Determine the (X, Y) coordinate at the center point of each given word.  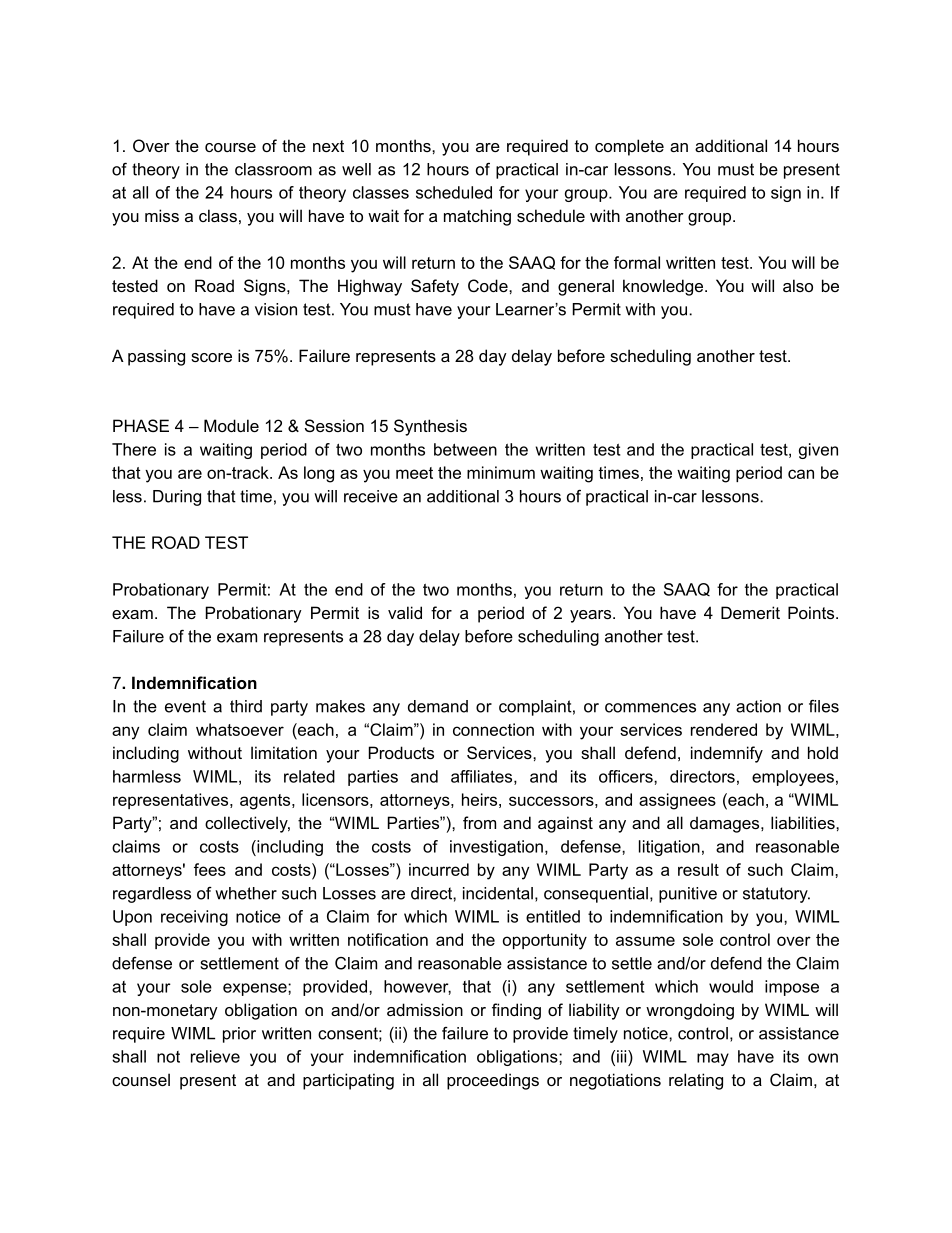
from (479, 822)
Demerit (750, 612)
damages (726, 824)
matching (477, 217)
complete (629, 147)
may (713, 1059)
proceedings (493, 1081)
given (818, 451)
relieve (215, 1056)
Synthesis (430, 427)
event (185, 706)
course (230, 147)
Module (231, 425)
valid (405, 612)
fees (210, 869)
